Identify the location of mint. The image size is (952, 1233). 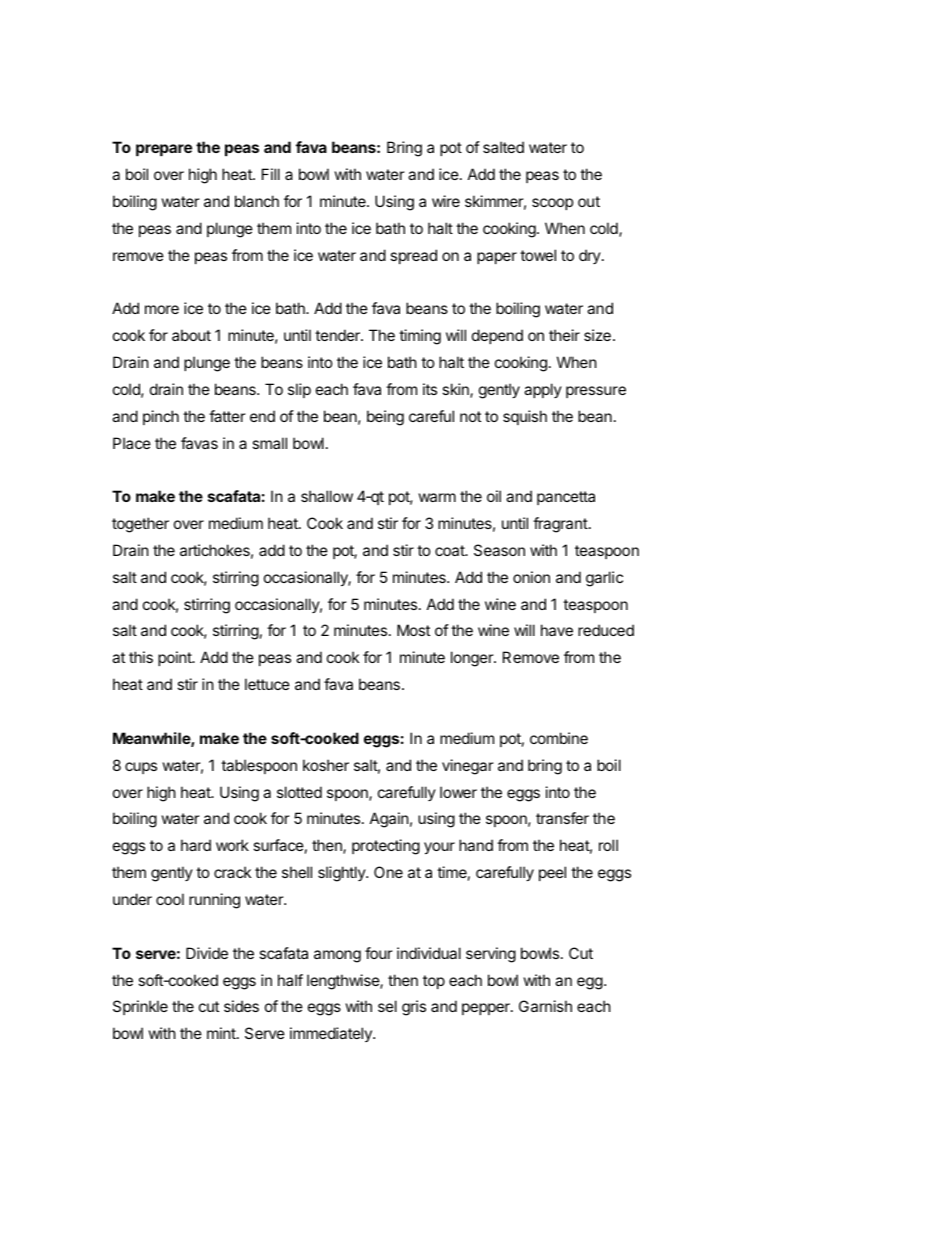
(222, 1033).
